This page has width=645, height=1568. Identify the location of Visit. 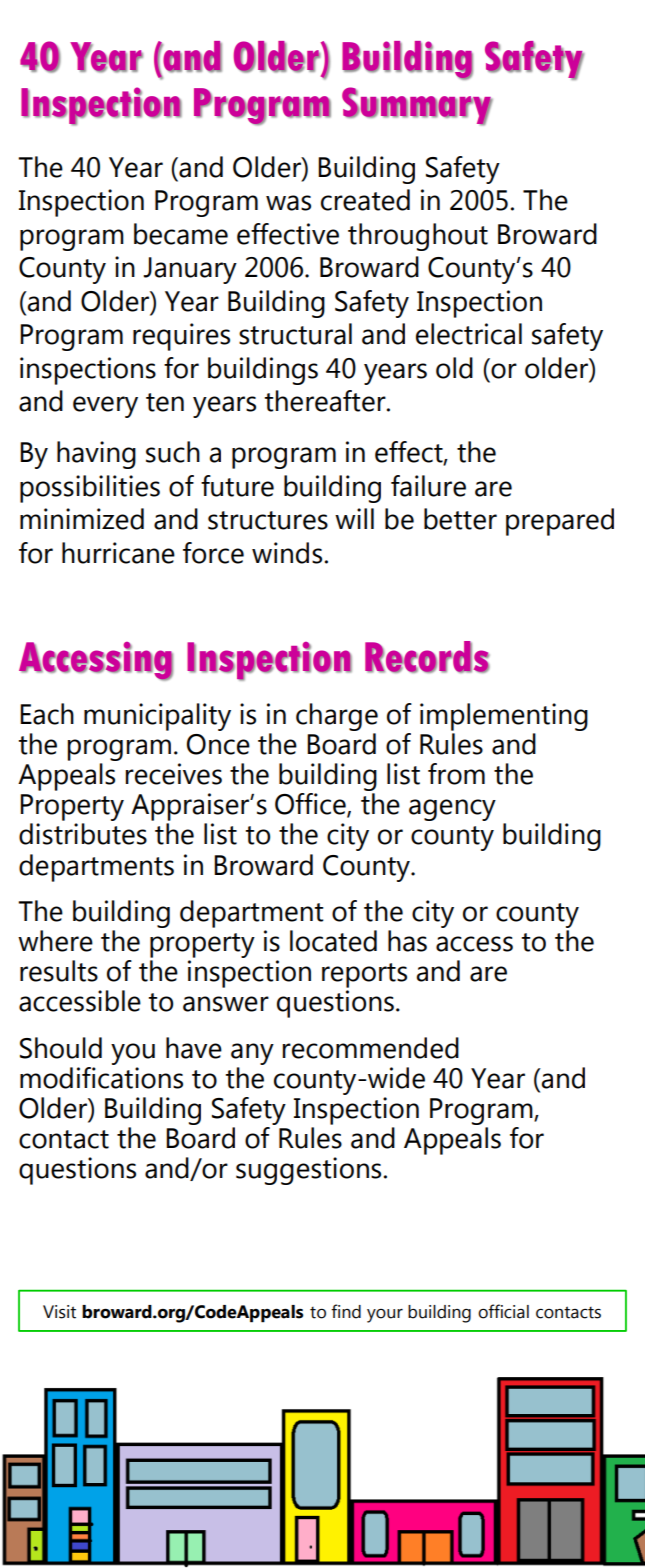
(59, 1312).
